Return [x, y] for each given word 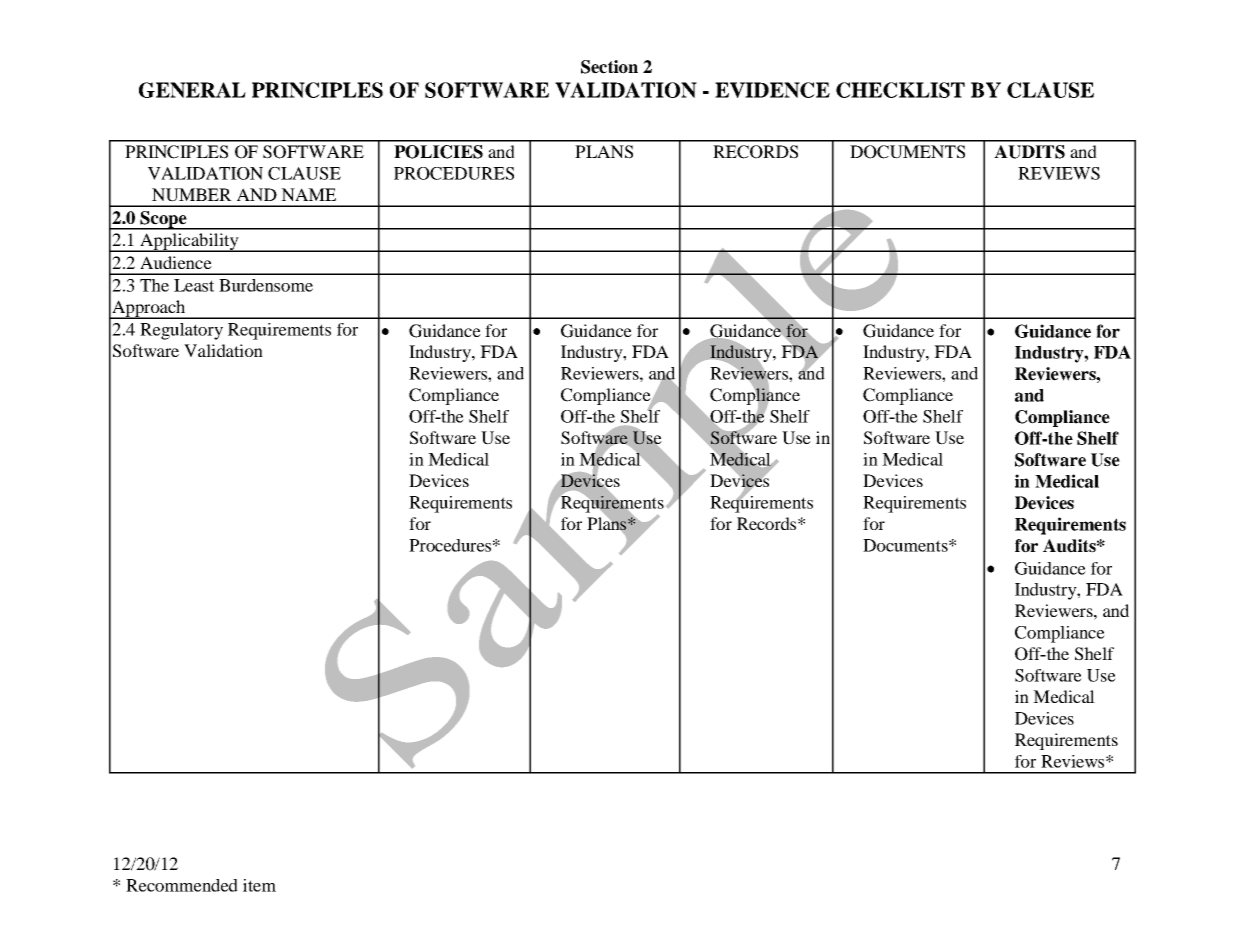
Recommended [182, 885]
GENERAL [192, 90]
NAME [308, 194]
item [259, 885]
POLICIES [438, 152]
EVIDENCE [772, 90]
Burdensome [266, 285]
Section [609, 67]
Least [194, 285]
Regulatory [181, 331]
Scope [163, 220]
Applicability [189, 242]
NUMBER [192, 195]
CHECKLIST [900, 90]
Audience [176, 262]
